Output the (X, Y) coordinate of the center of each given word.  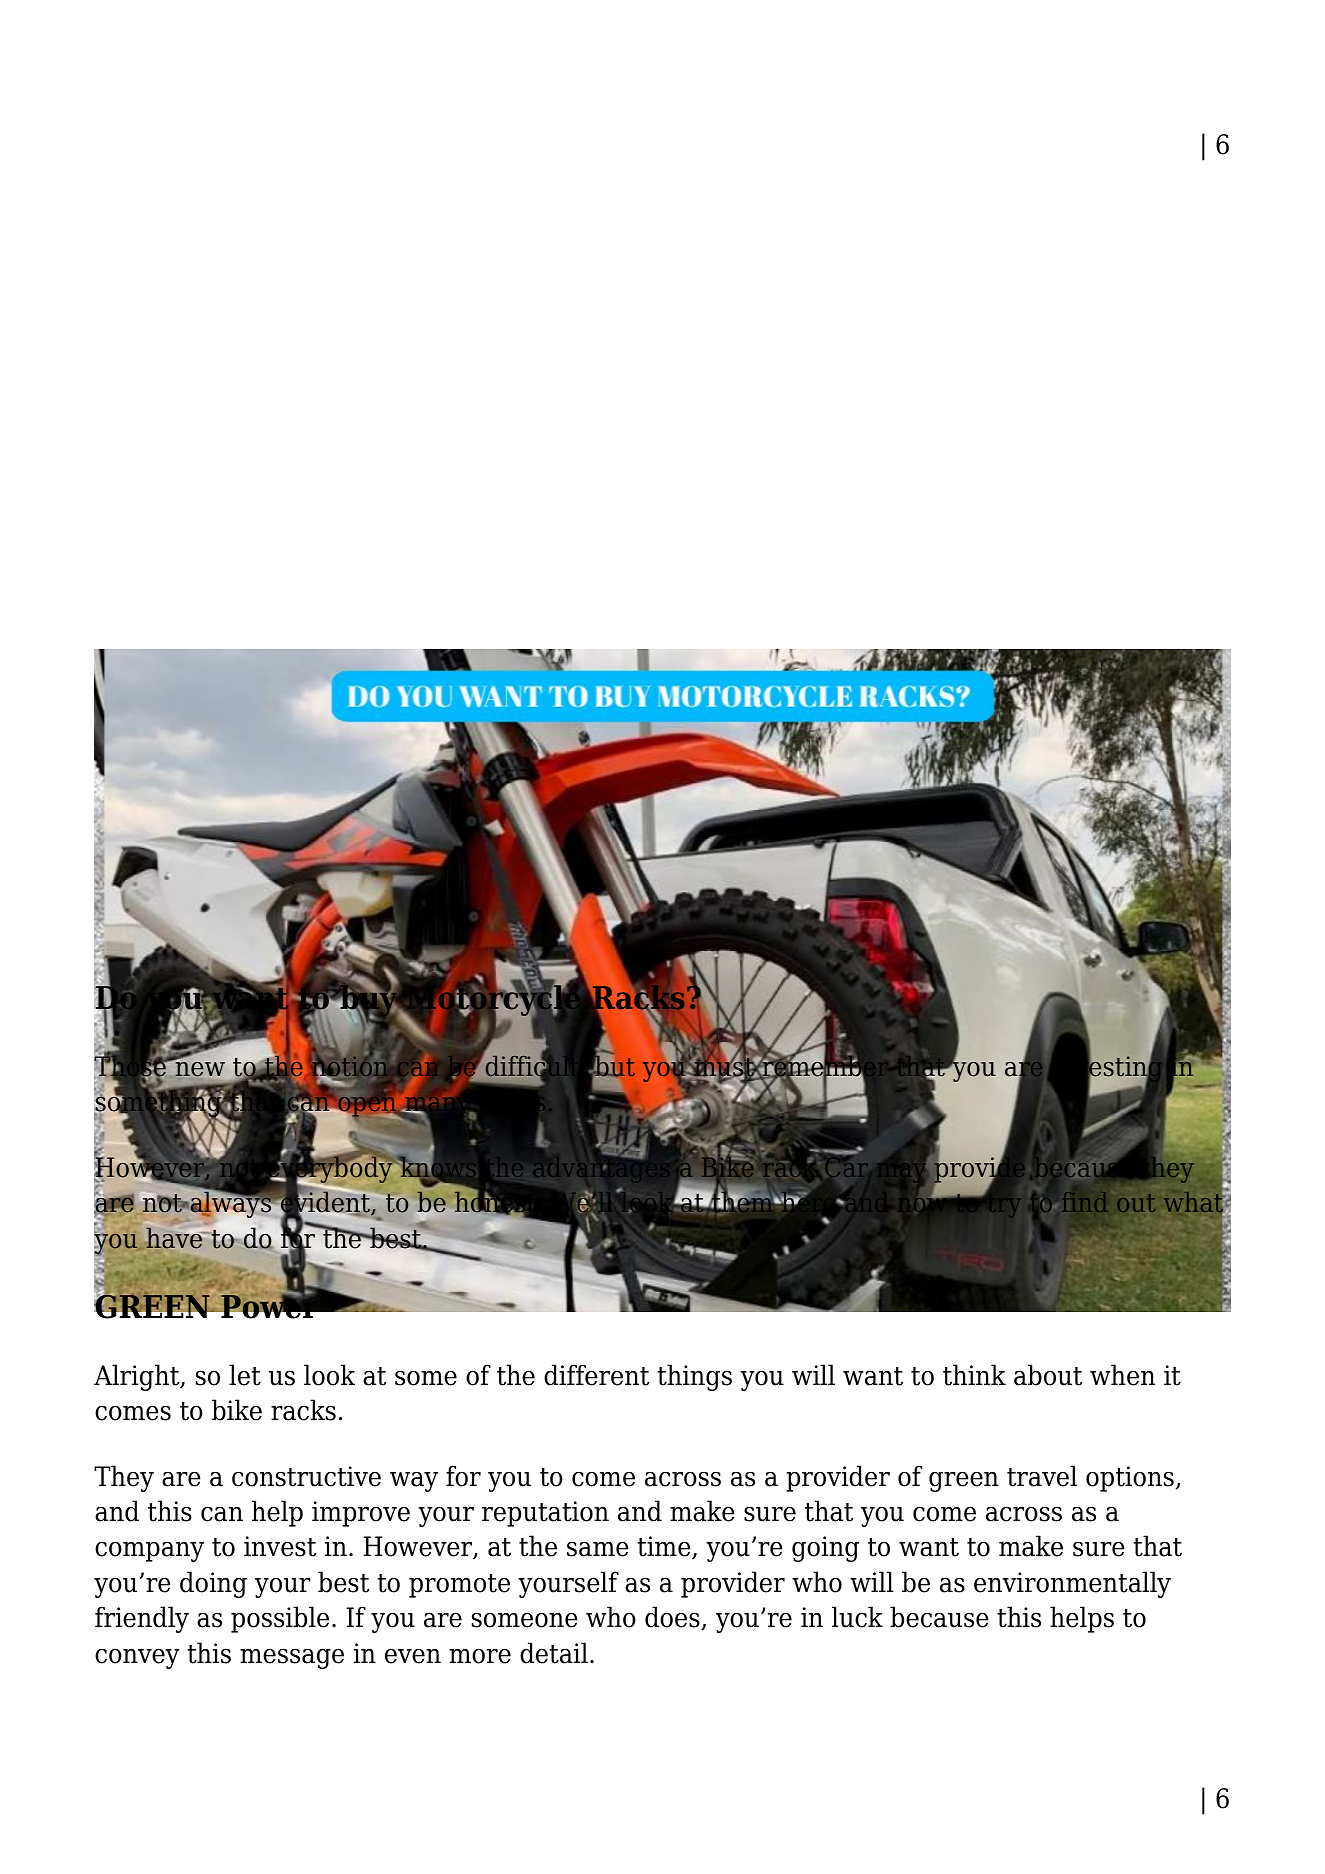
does (673, 1618)
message (292, 1658)
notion (351, 1066)
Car (847, 1167)
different (596, 1375)
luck (857, 1617)
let (245, 1375)
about (1048, 1375)
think (974, 1375)
